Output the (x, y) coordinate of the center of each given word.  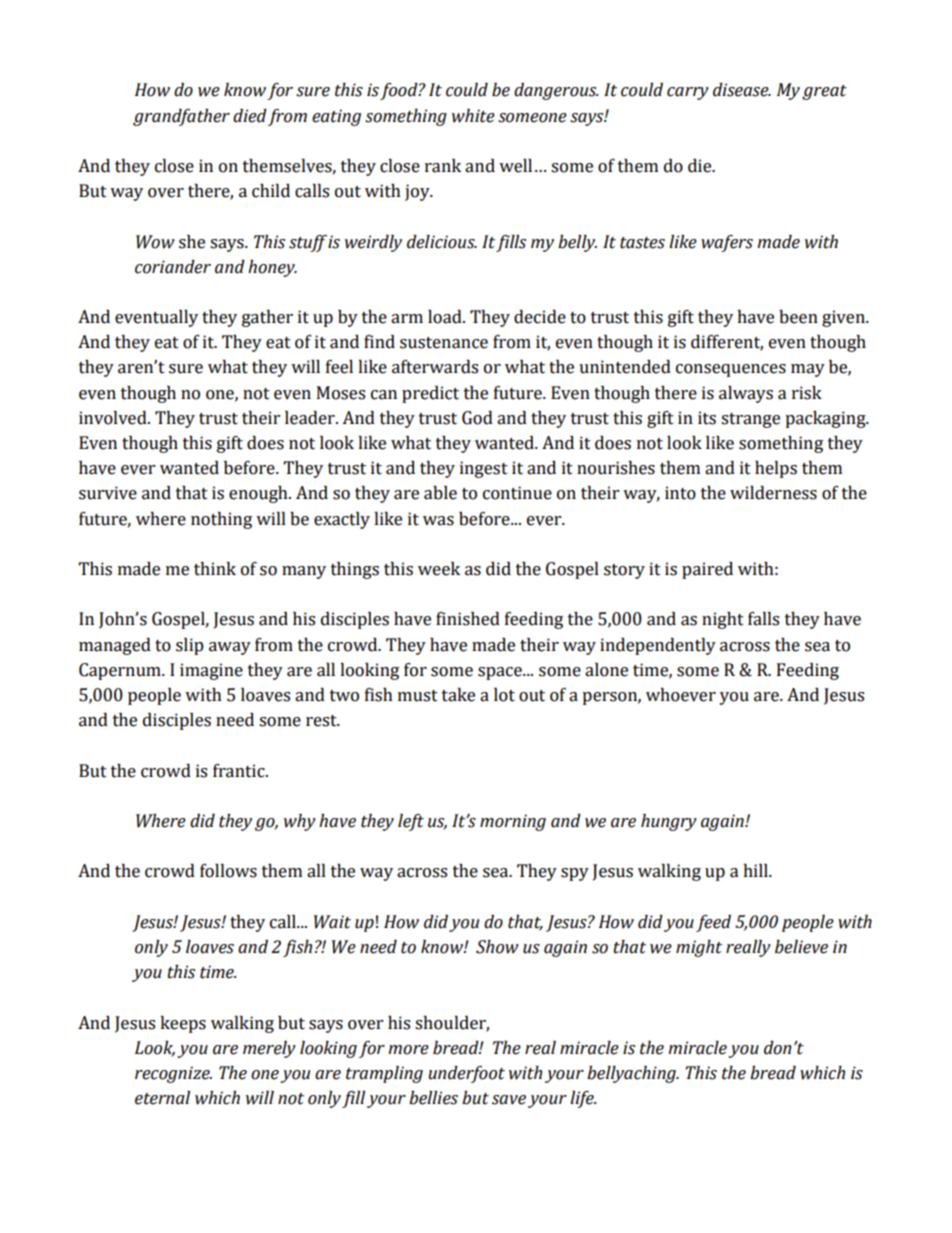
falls (763, 619)
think (215, 569)
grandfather (181, 117)
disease (742, 90)
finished (468, 619)
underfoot (466, 1074)
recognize (173, 1074)
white (473, 116)
